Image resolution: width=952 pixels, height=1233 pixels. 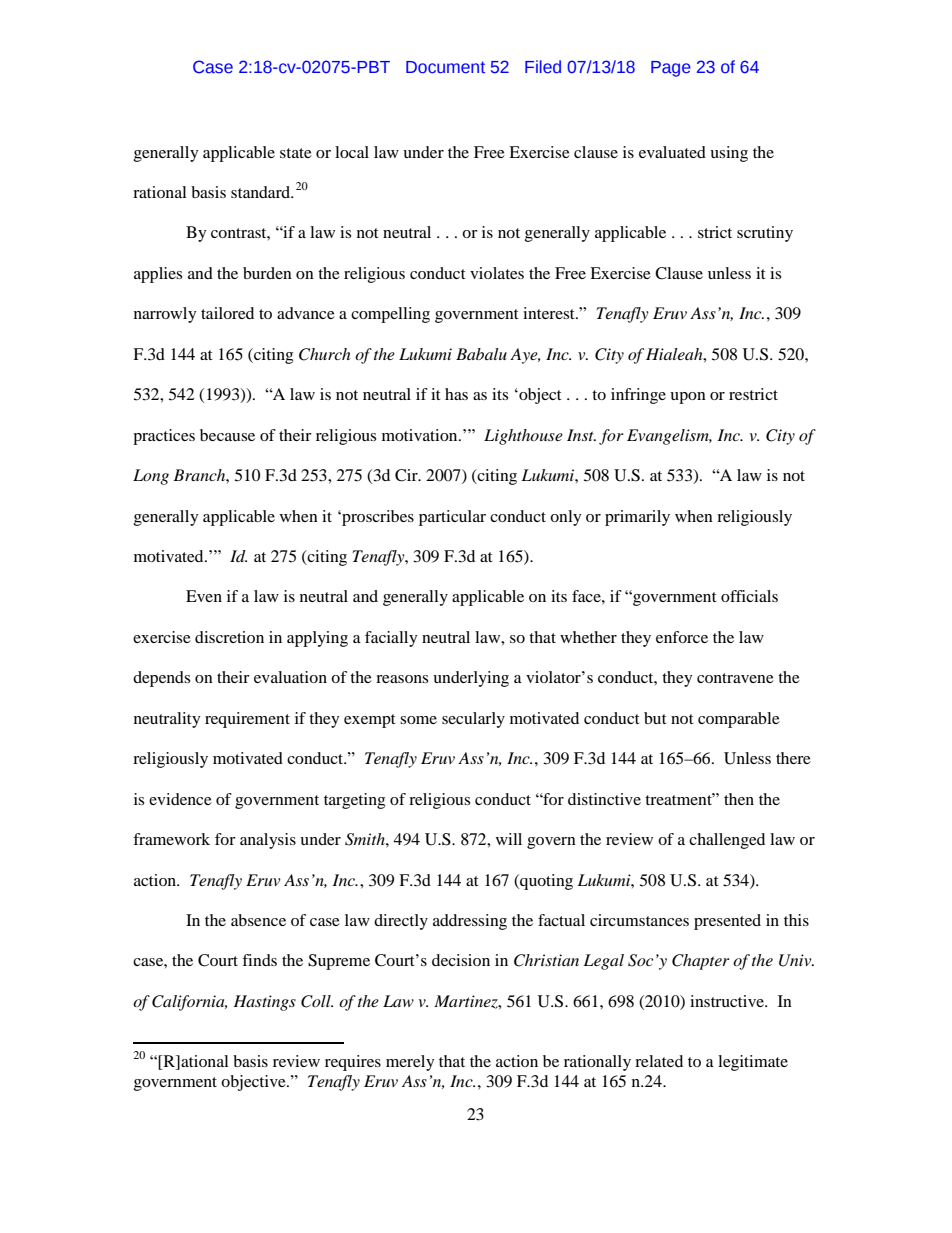 I want to click on particular, so click(x=452, y=518).
